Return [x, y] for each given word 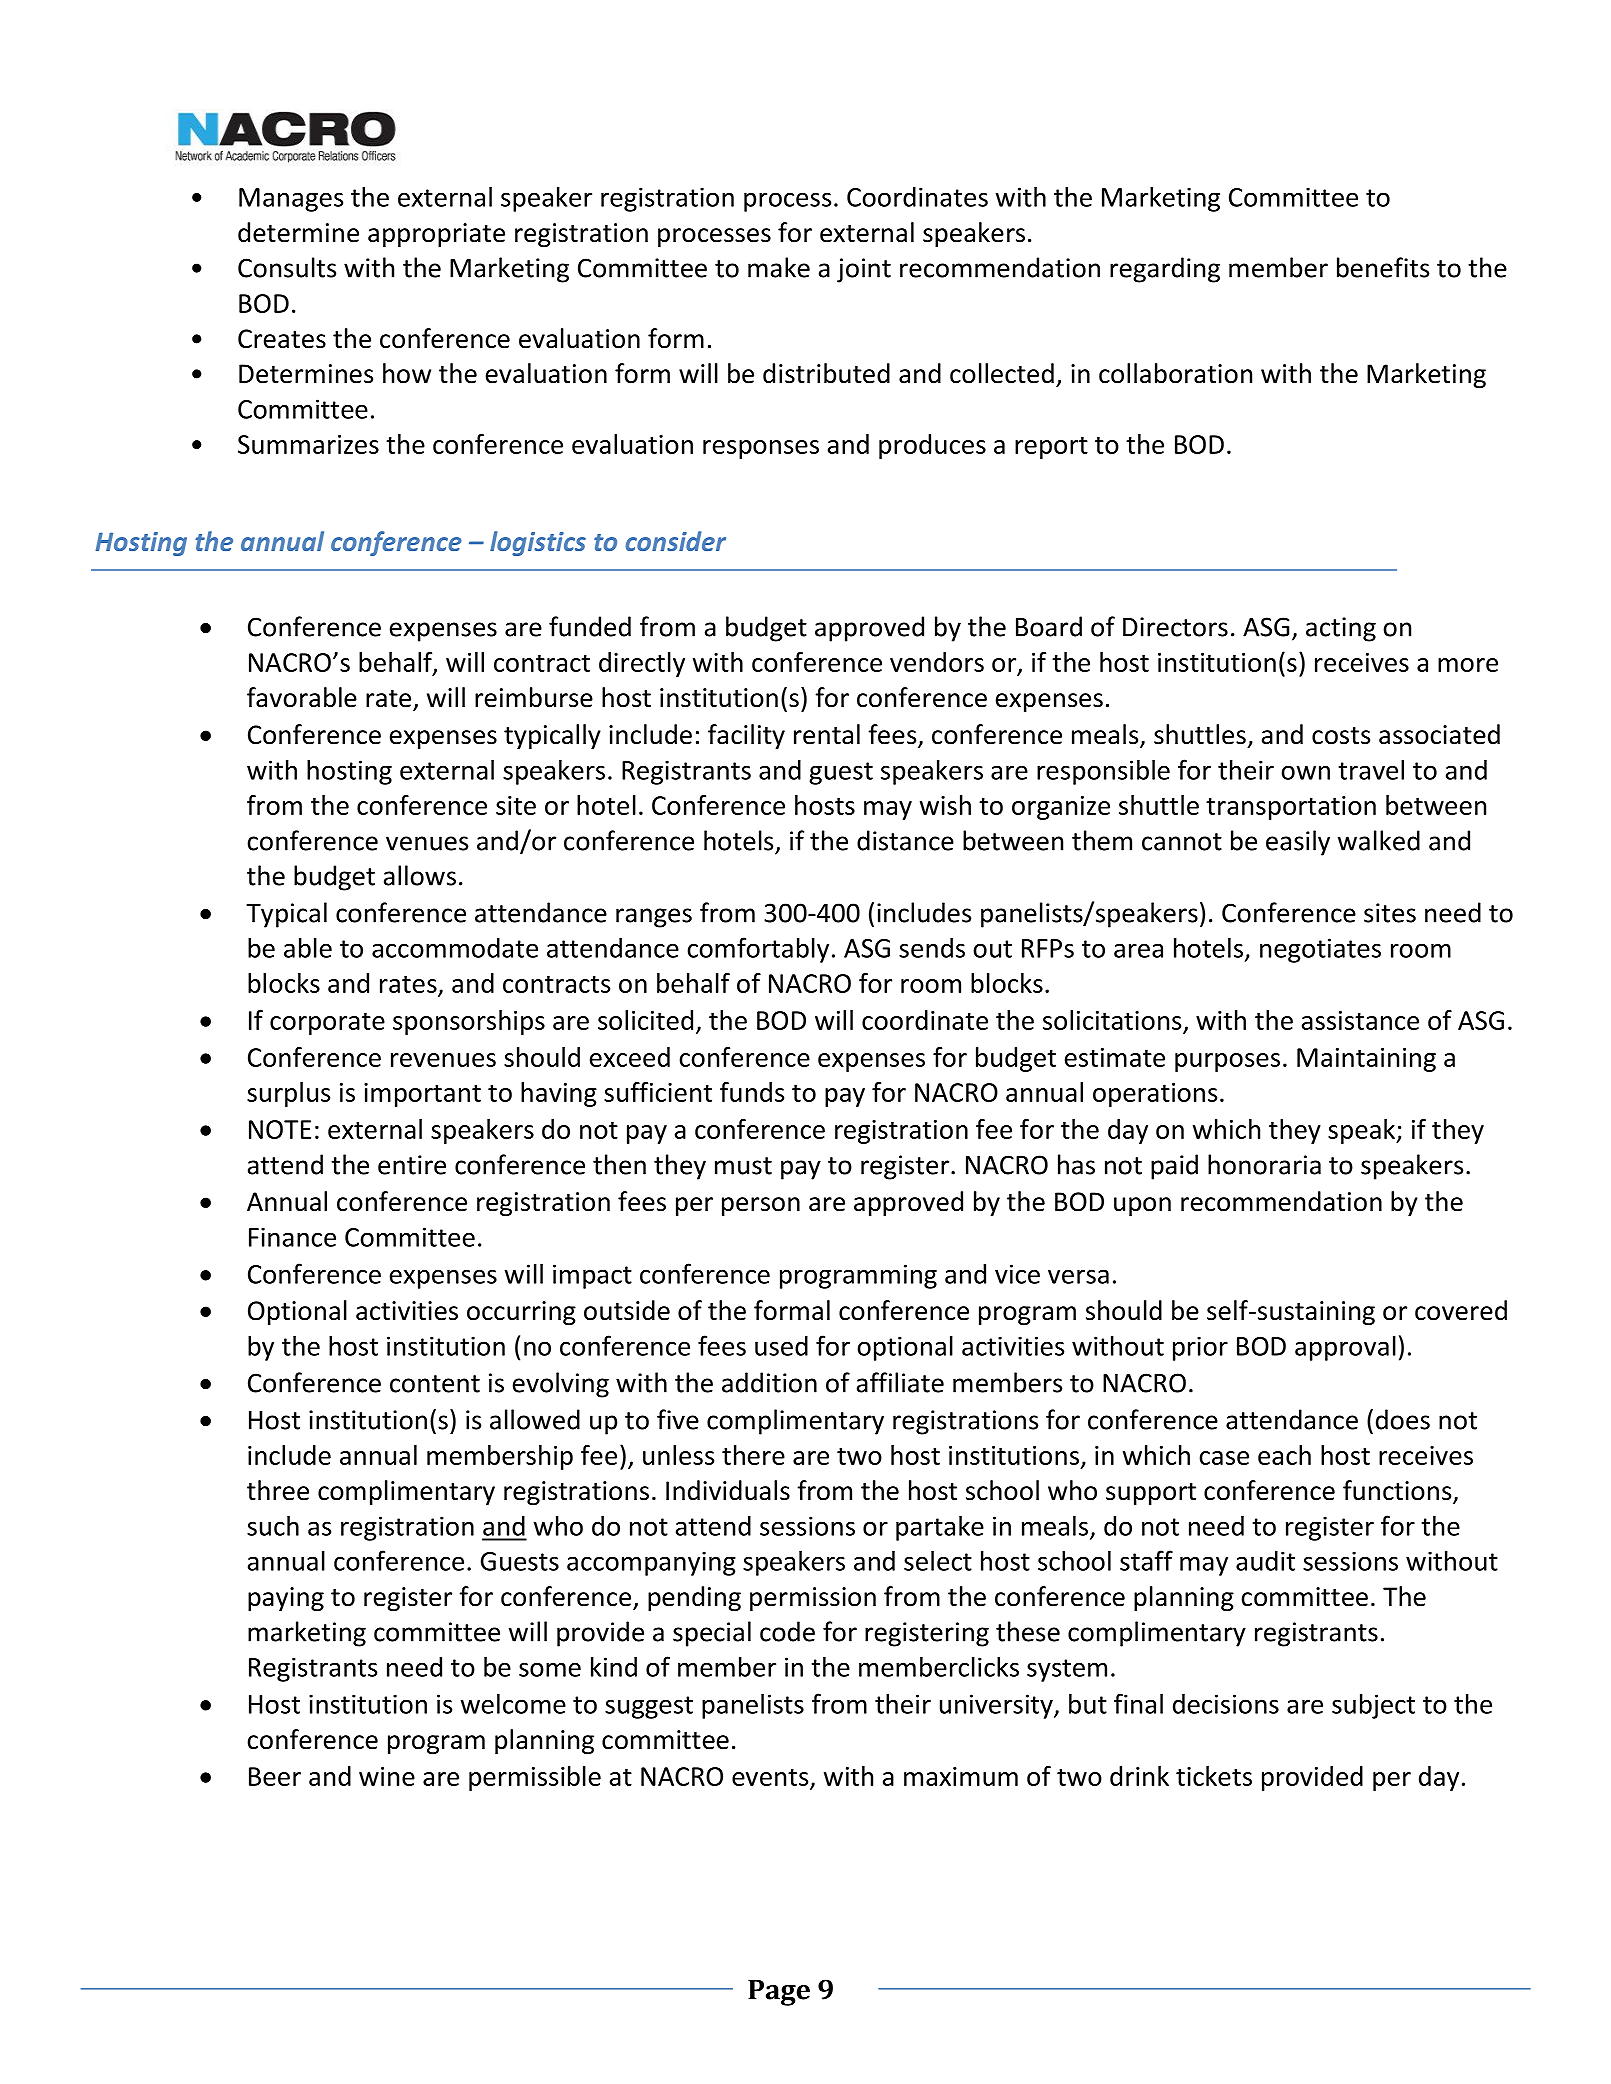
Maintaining [1366, 1060]
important [422, 1095]
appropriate [436, 235]
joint [864, 270]
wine [387, 1776]
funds [752, 1092]
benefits [1383, 267]
